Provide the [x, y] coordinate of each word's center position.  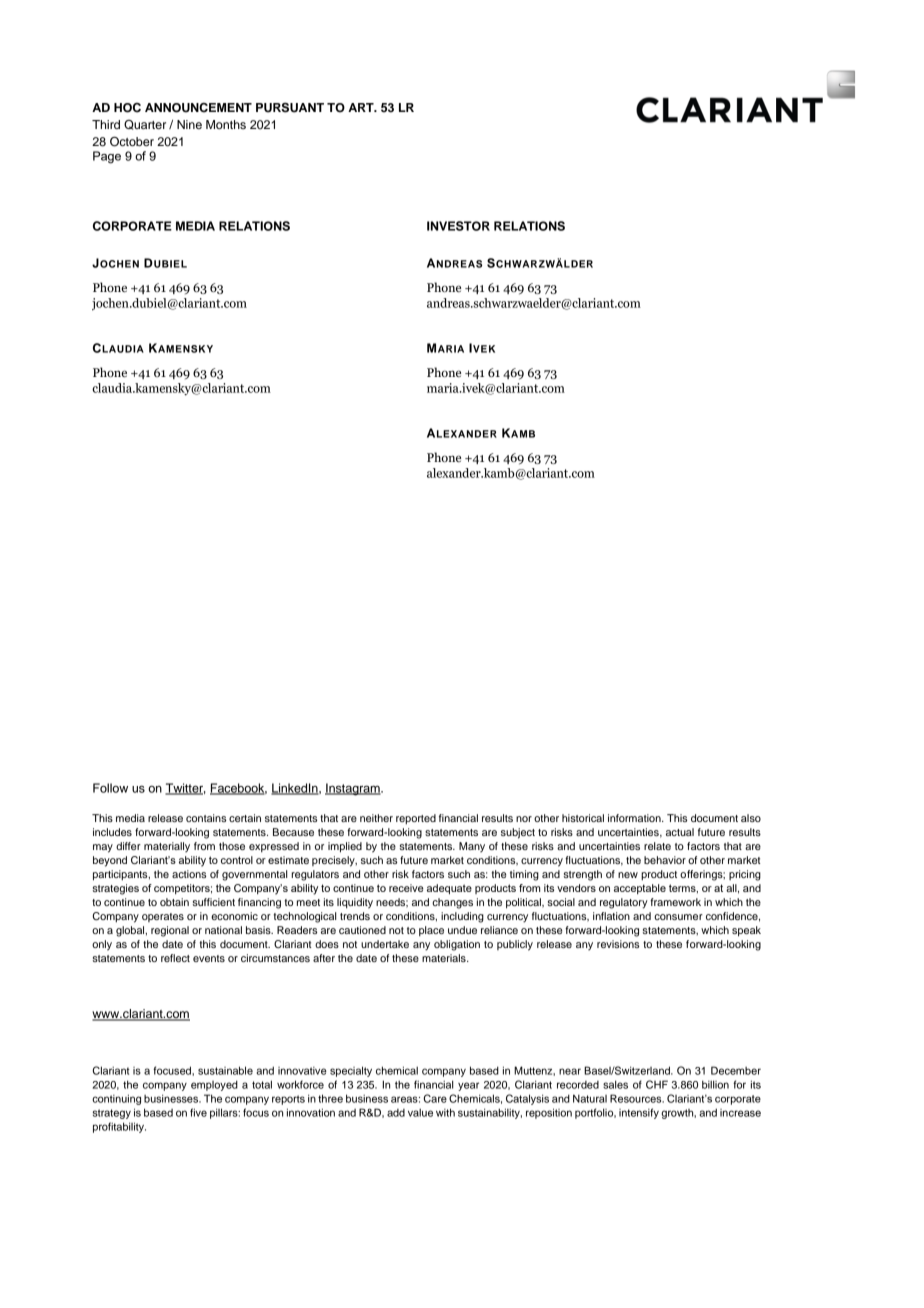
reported [416, 819]
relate [657, 846]
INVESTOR [458, 226]
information [635, 818]
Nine [189, 124]
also [751, 818]
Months [226, 124]
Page [107, 157]
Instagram [353, 789]
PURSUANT [290, 108]
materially [167, 847]
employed [214, 1085]
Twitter [185, 789]
